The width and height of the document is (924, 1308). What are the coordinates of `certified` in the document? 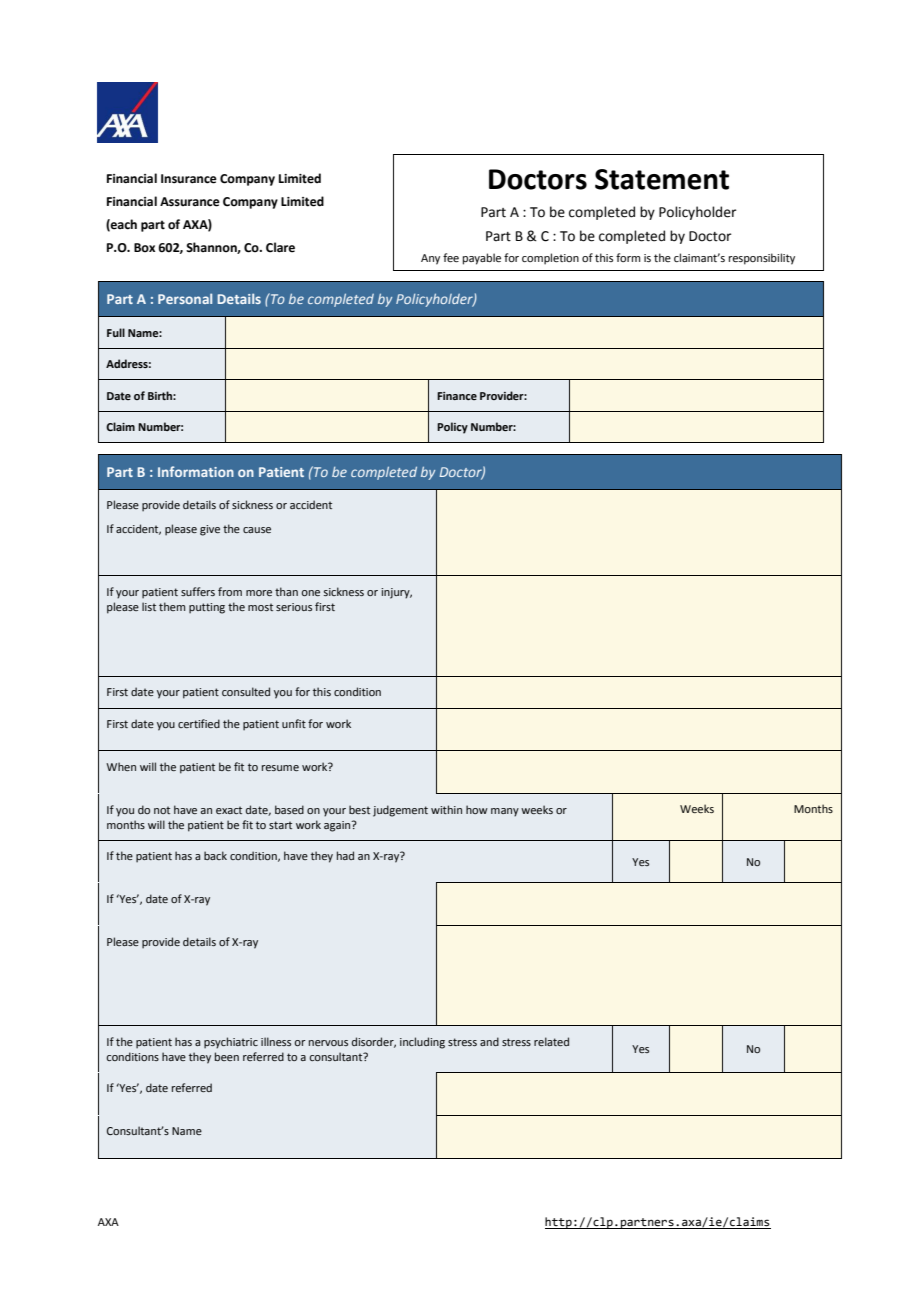 It's located at (199, 723).
